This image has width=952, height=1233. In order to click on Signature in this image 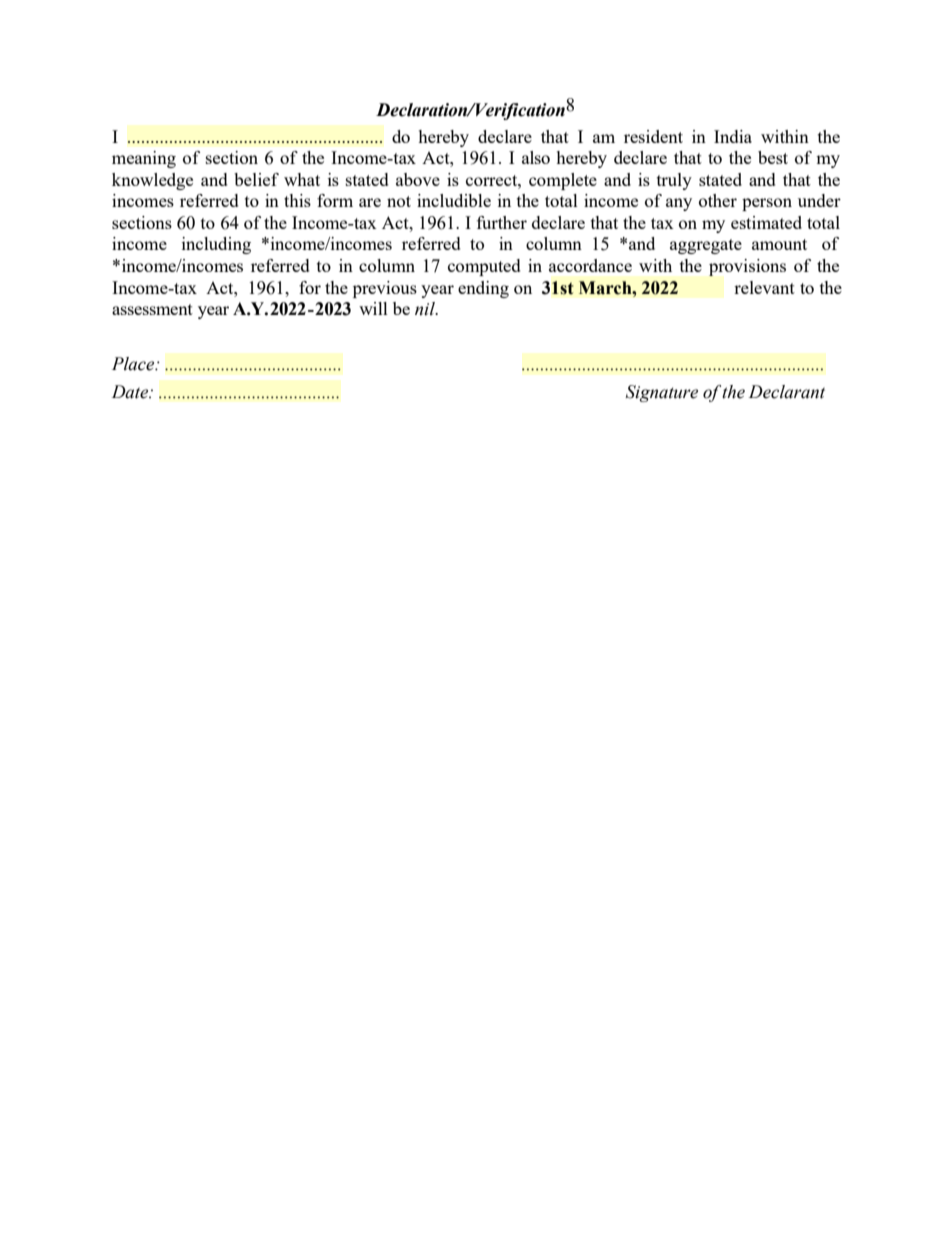, I will do `click(662, 393)`.
